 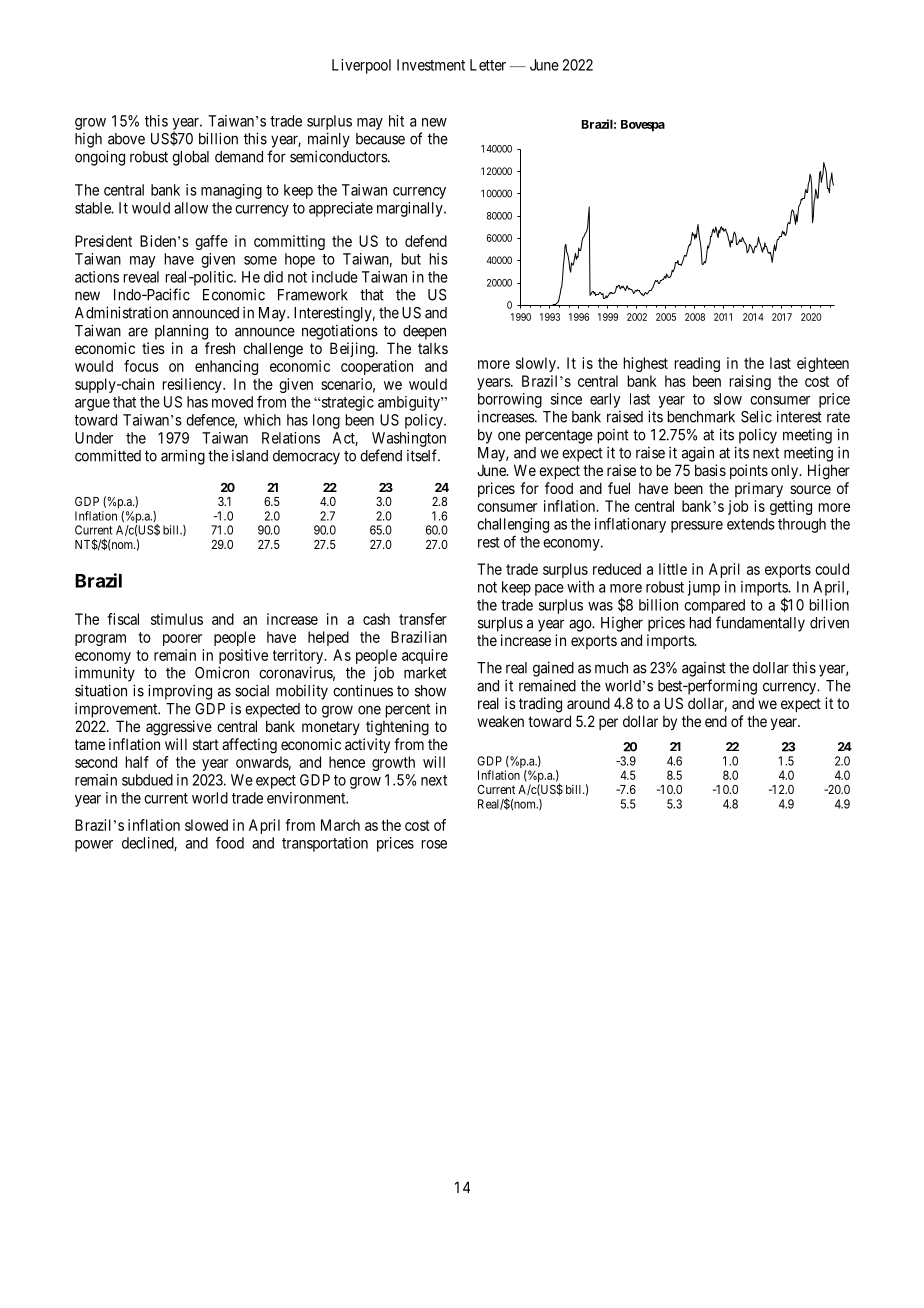 What do you see at coordinates (147, 780) in the page?
I see `subdued` at bounding box center [147, 780].
